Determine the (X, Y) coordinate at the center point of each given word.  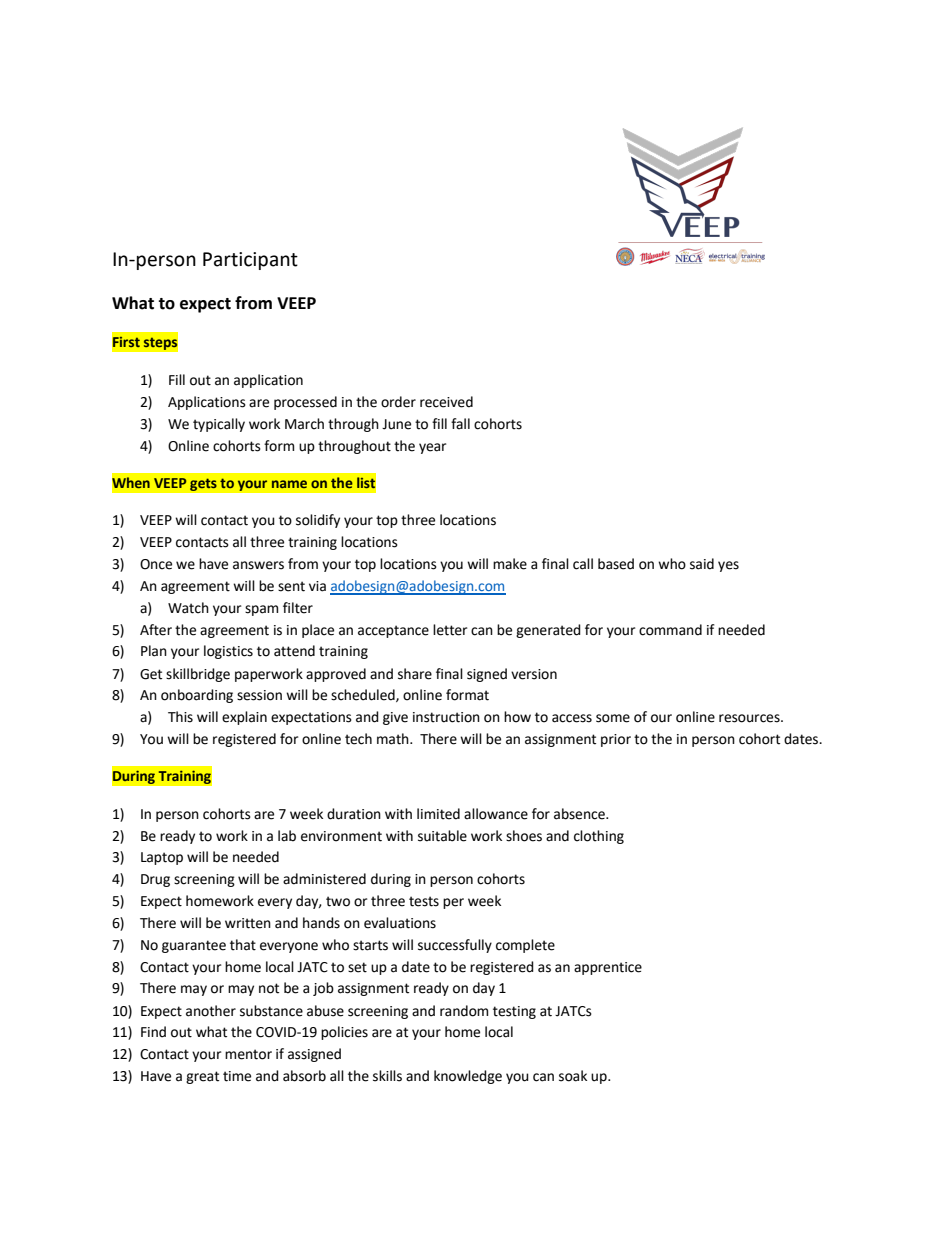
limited (438, 814)
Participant (250, 261)
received (446, 402)
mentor (248, 1054)
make (510, 564)
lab (287, 836)
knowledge (468, 1077)
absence (580, 814)
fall (460, 423)
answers (258, 565)
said (702, 564)
